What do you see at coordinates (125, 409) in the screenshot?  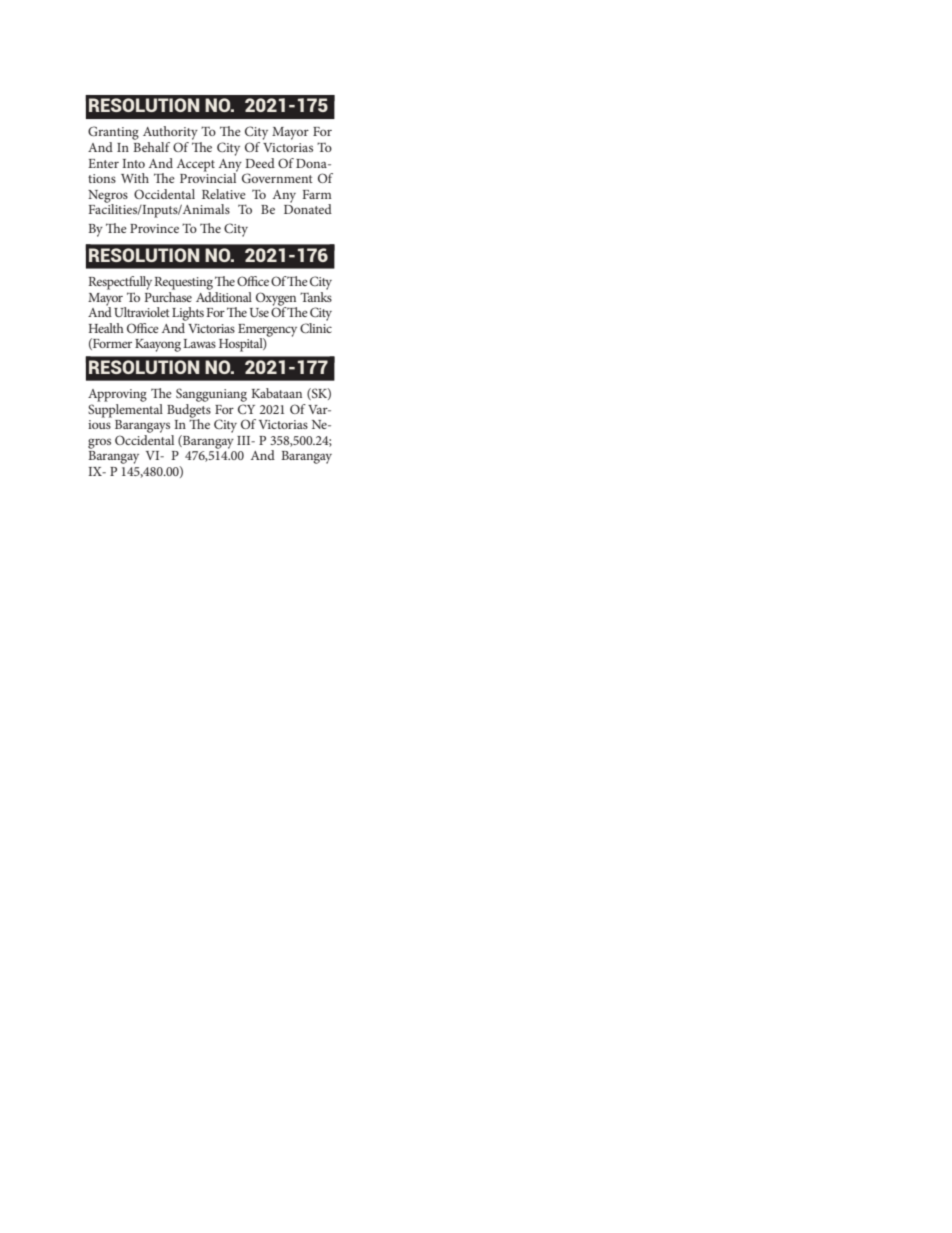 I see `Supplemental` at bounding box center [125, 409].
